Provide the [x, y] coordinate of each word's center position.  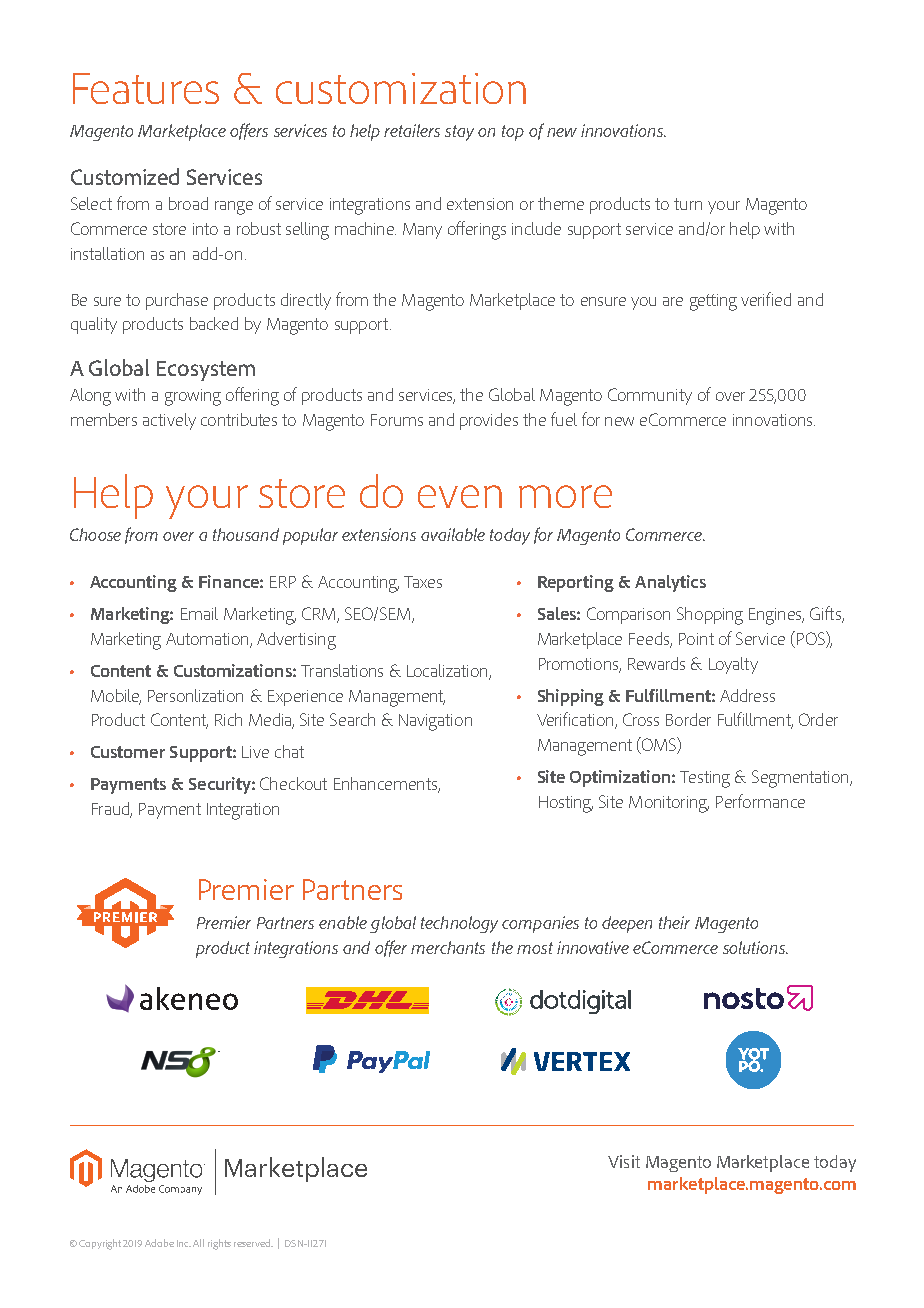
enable [343, 922]
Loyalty [733, 665]
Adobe [159, 1243]
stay [459, 133]
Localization [448, 671]
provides [489, 421]
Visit [624, 1161]
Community [650, 396]
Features [146, 88]
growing [193, 397]
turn [688, 204]
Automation [208, 640]
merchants [448, 947]
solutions [755, 947]
